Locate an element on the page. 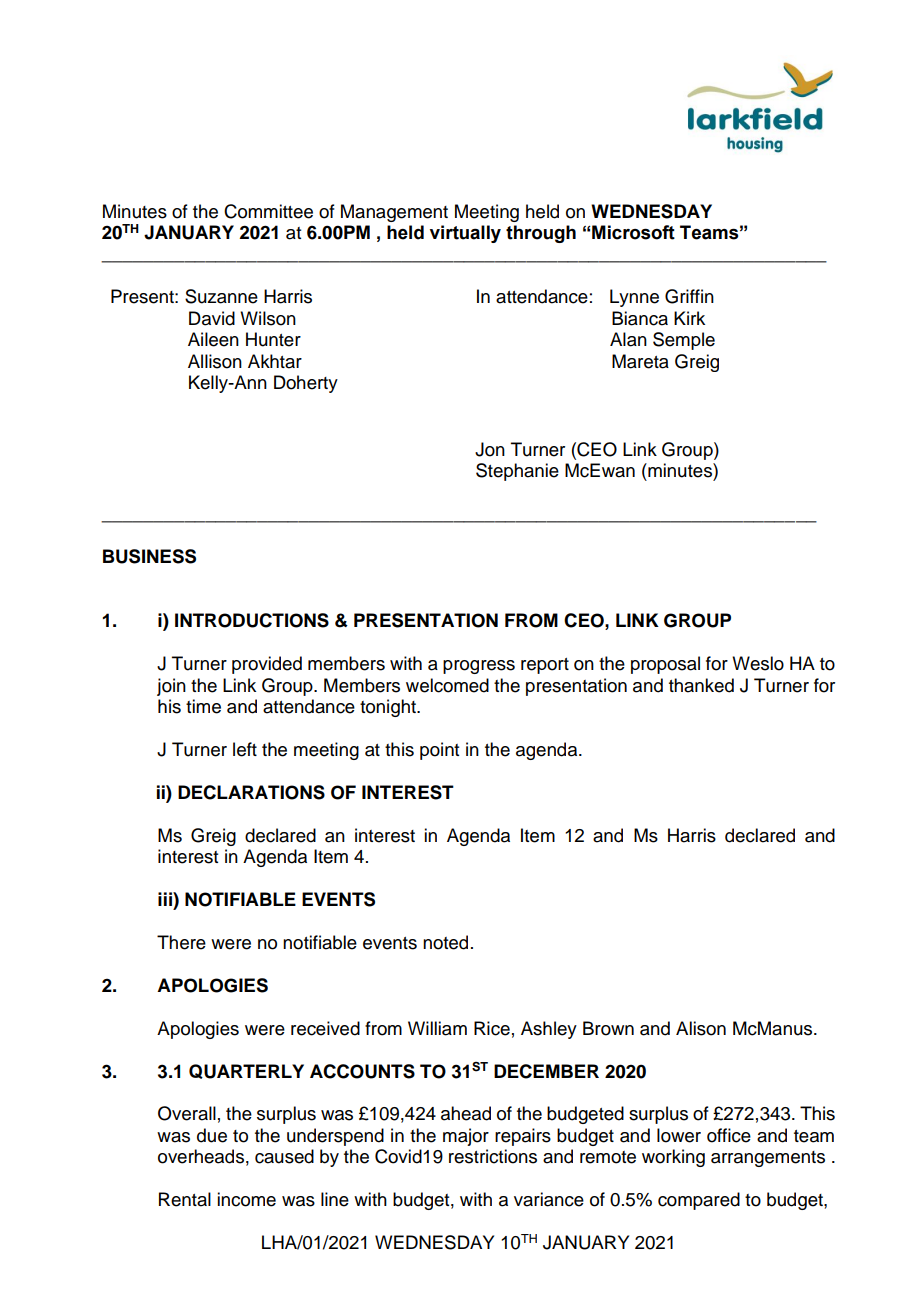 This image has height=1308, width=924. BUSINESS is located at coordinates (149, 556).
